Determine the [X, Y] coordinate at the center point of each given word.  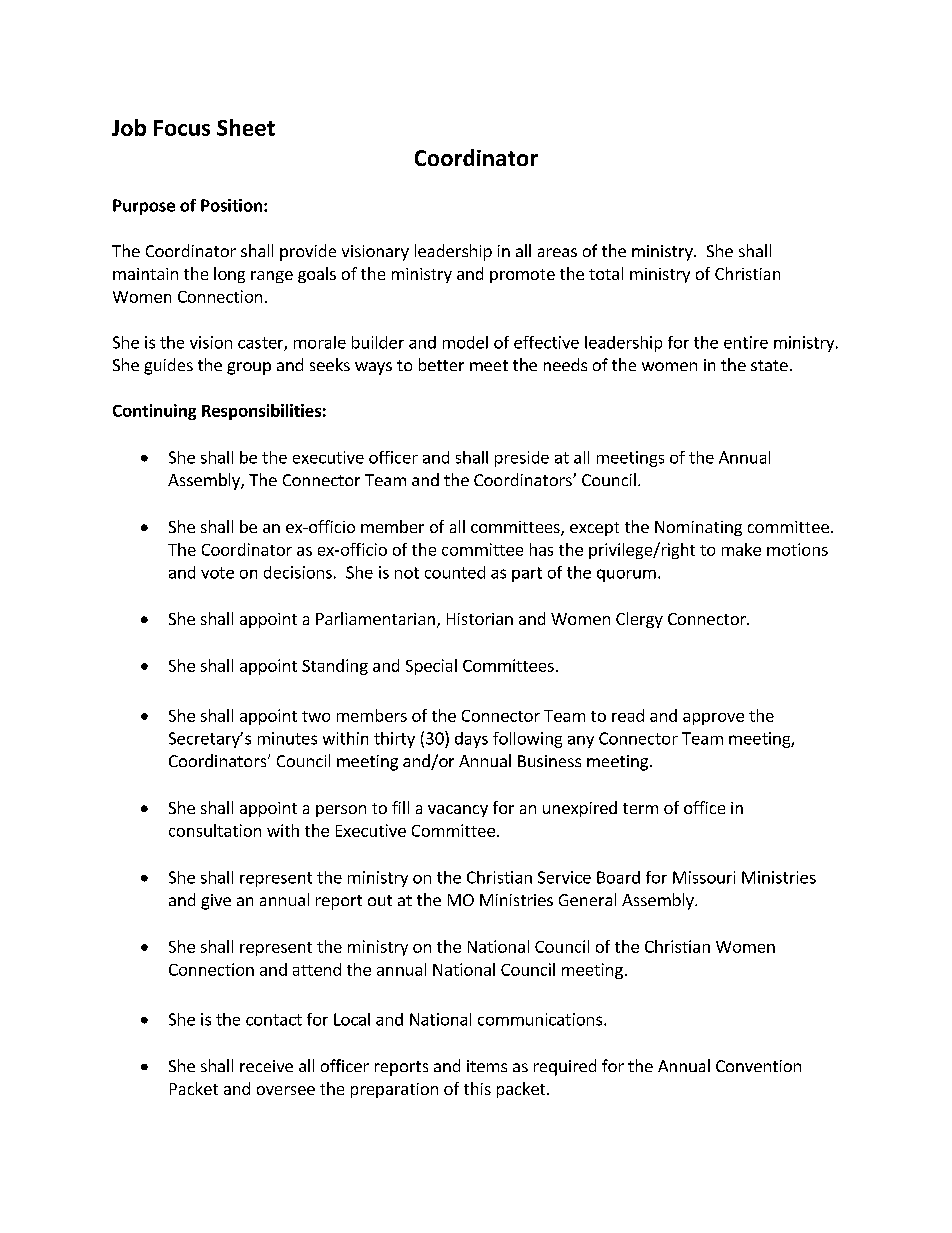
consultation [215, 830]
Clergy [639, 620]
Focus [182, 128]
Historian [480, 619]
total [606, 273]
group [249, 368]
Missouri [704, 877]
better [441, 364]
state [769, 365]
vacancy [458, 811]
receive [266, 1066]
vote [217, 573]
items [487, 1066]
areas [557, 252]
